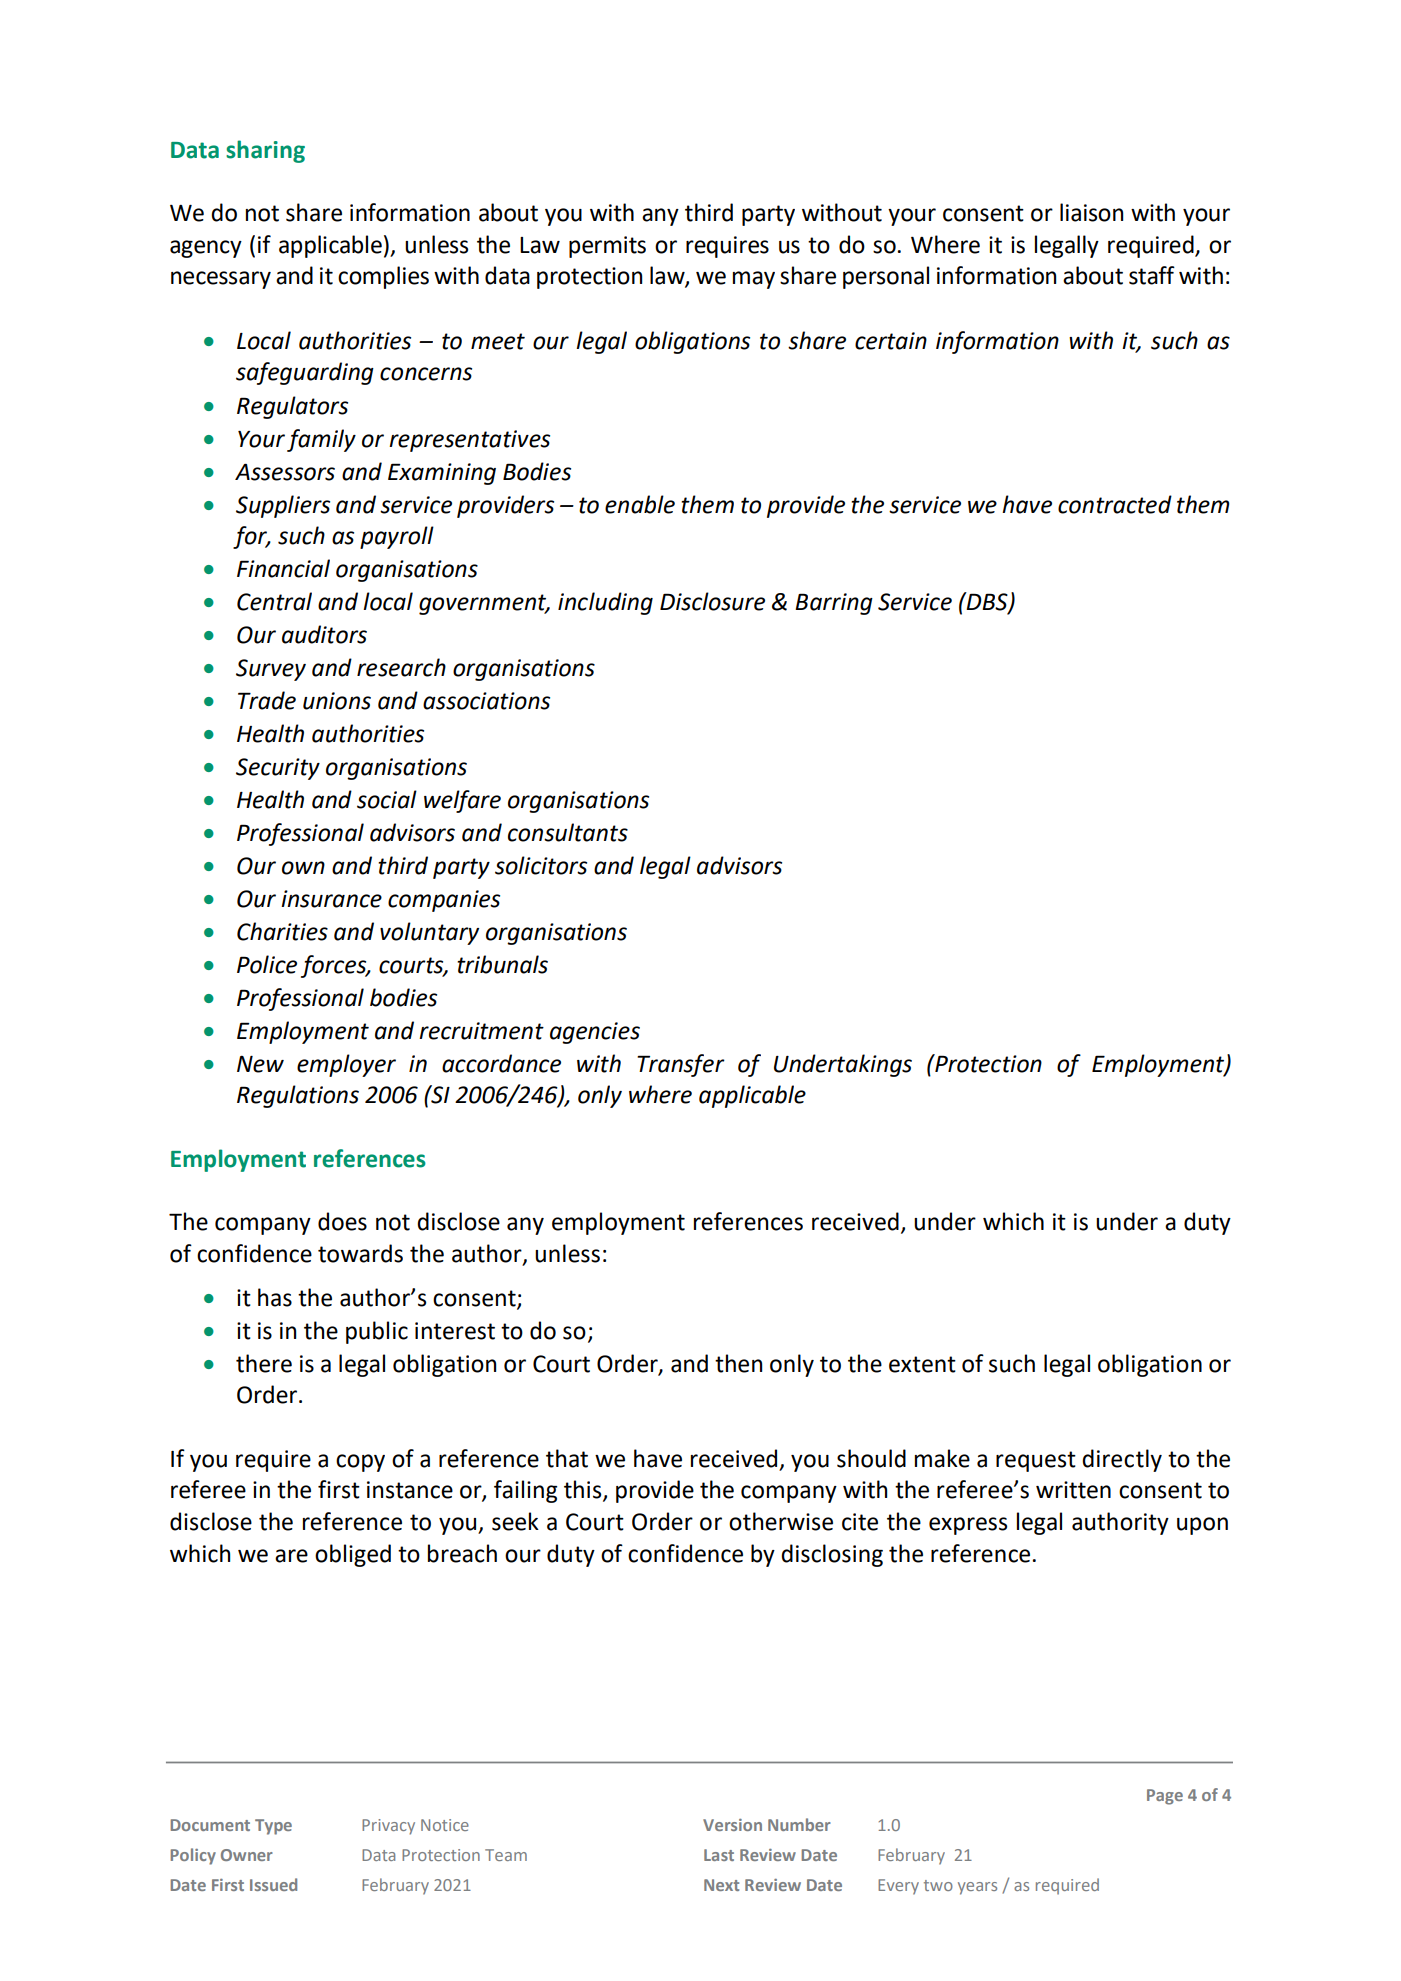 This document has height=1981, width=1401. Describe the element at coordinates (1091, 212) in the document. I see `liaison` at that location.
